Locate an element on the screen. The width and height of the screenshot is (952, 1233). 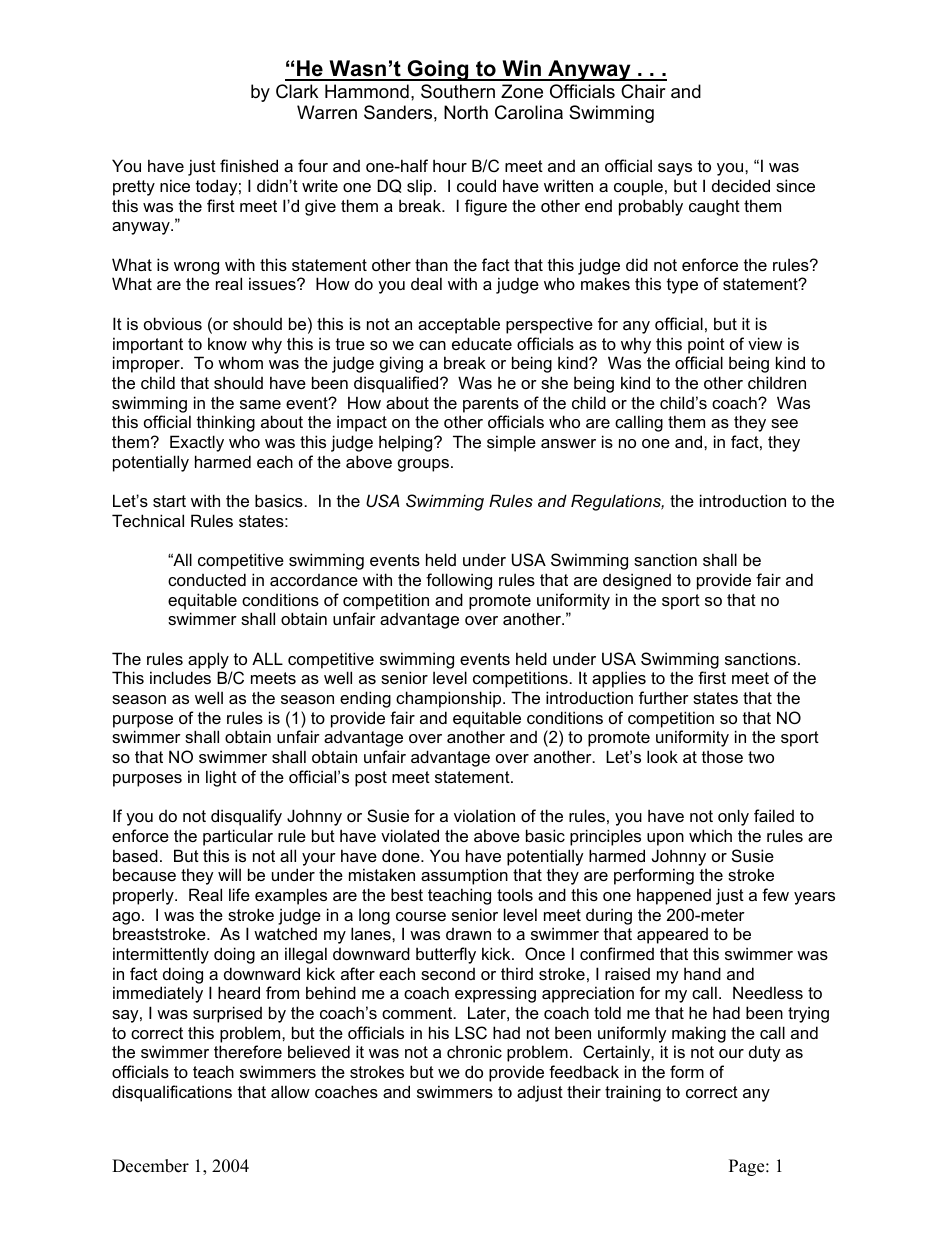
drawn is located at coordinates (468, 934).
